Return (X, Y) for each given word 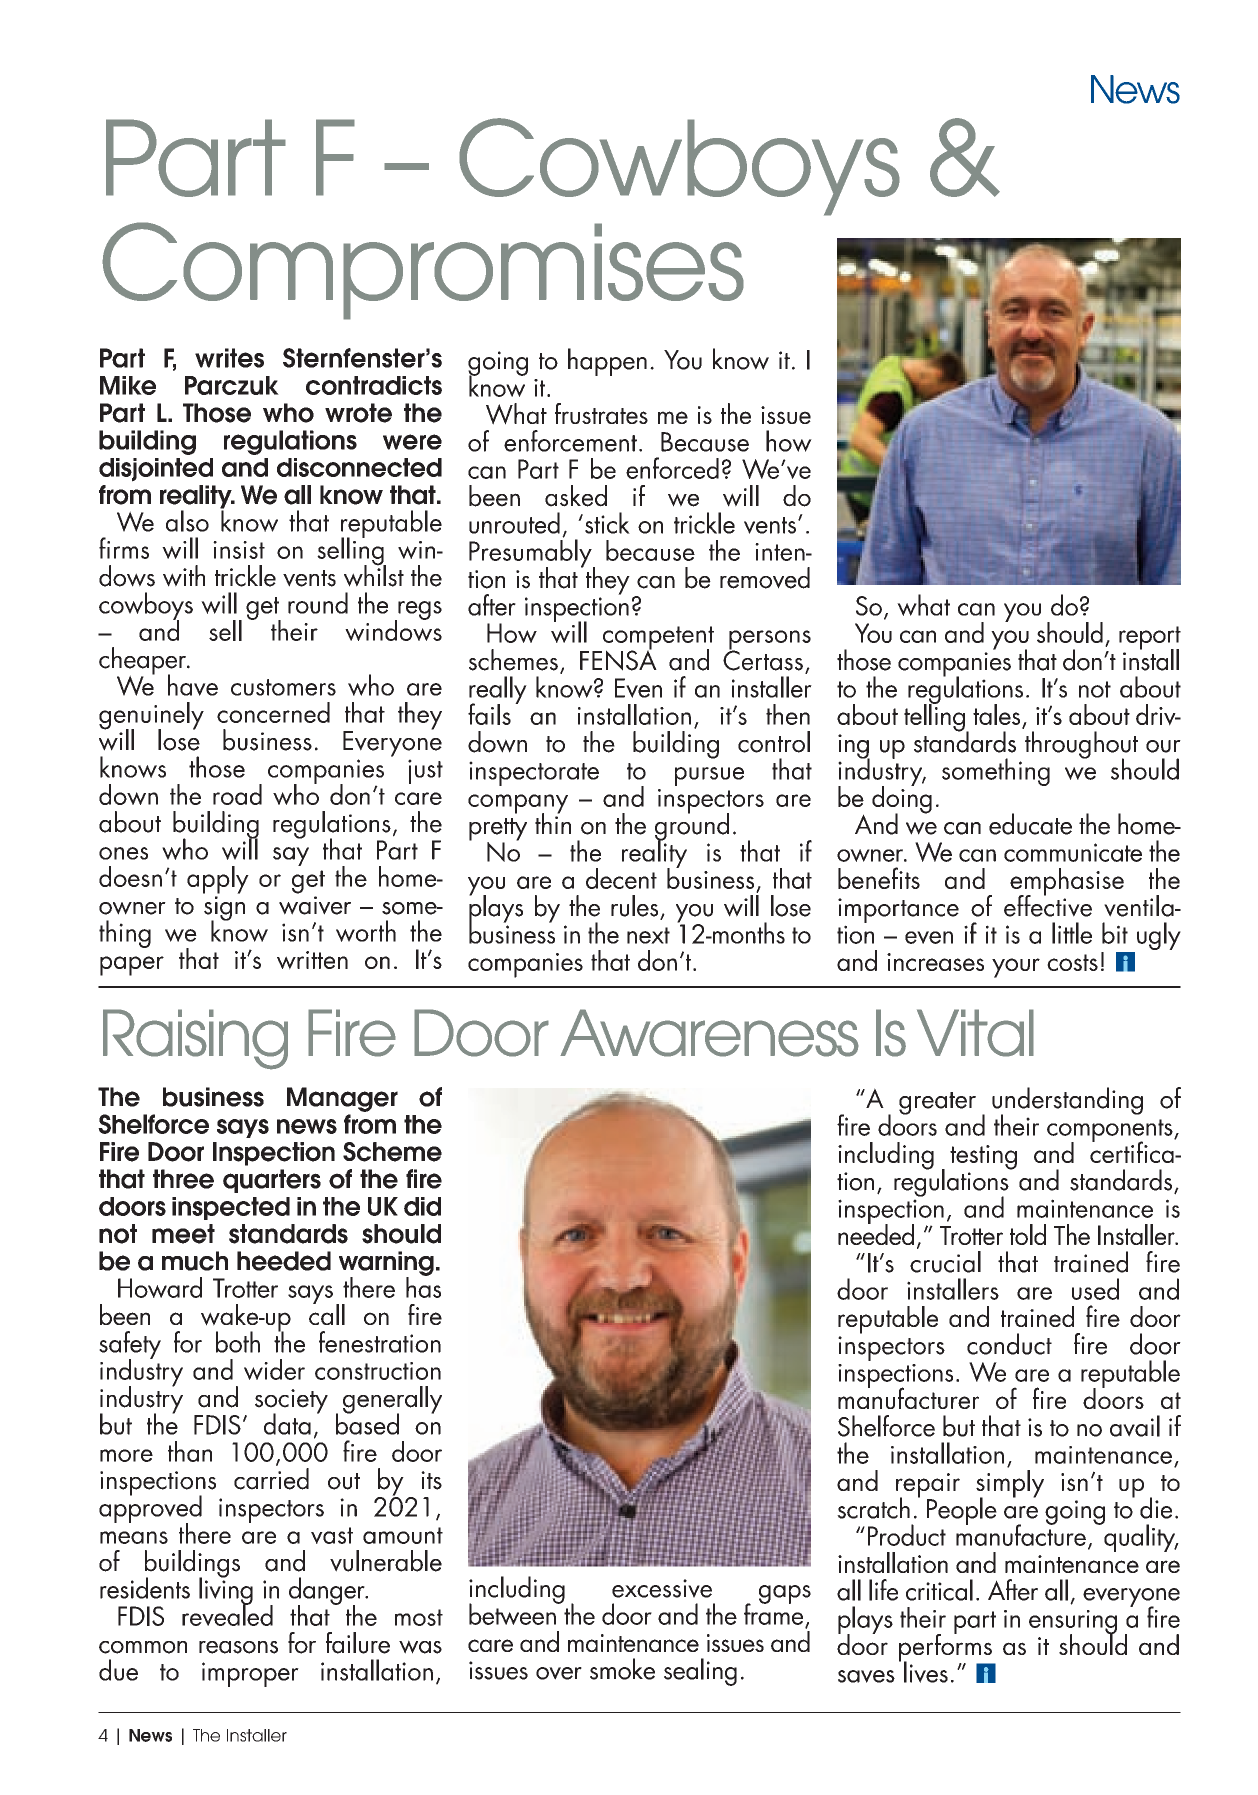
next (648, 935)
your (1016, 968)
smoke (622, 1669)
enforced (672, 468)
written (312, 960)
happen (607, 362)
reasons (238, 1647)
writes (229, 358)
